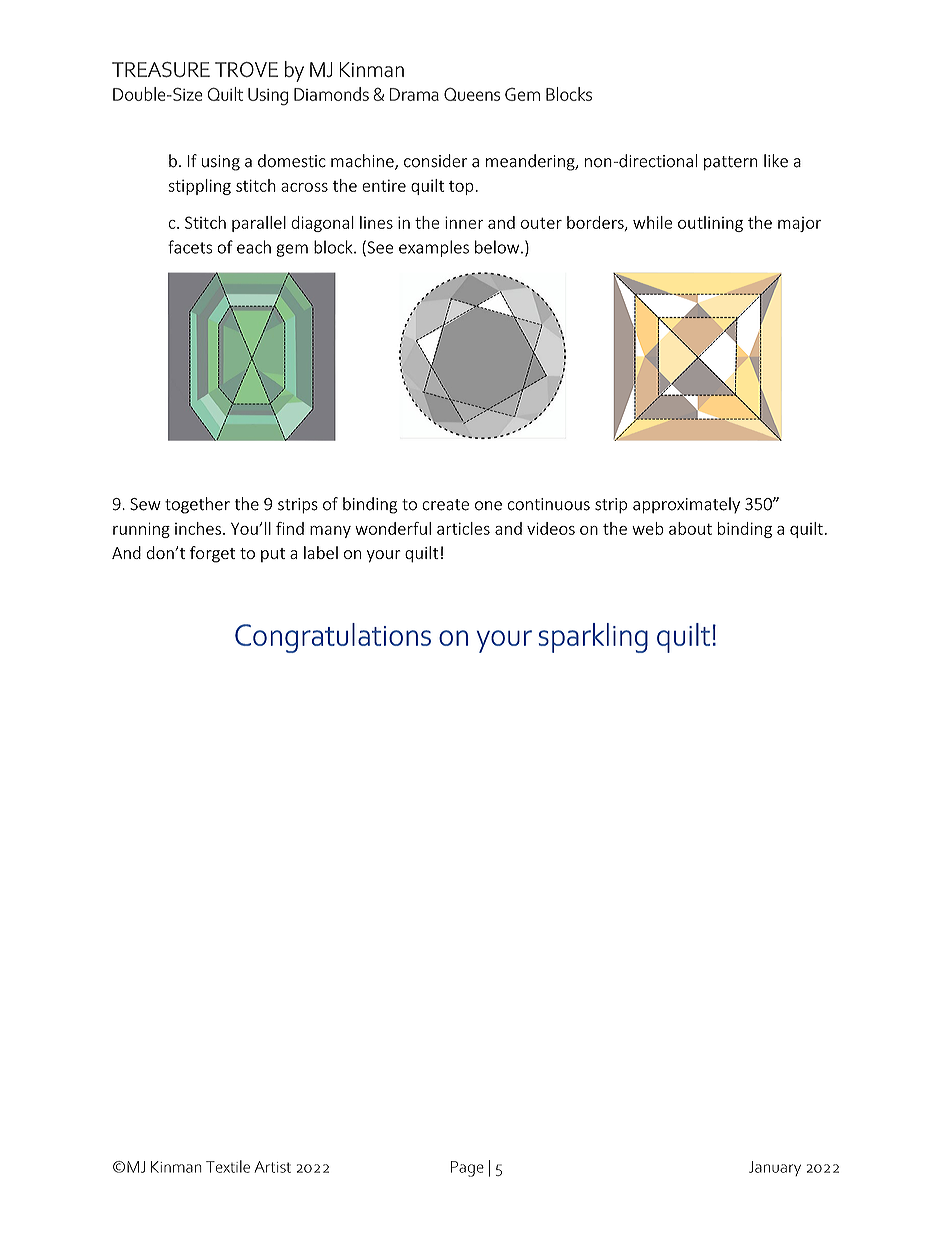  Describe the element at coordinates (463, 528) in the screenshot. I see `articles` at that location.
